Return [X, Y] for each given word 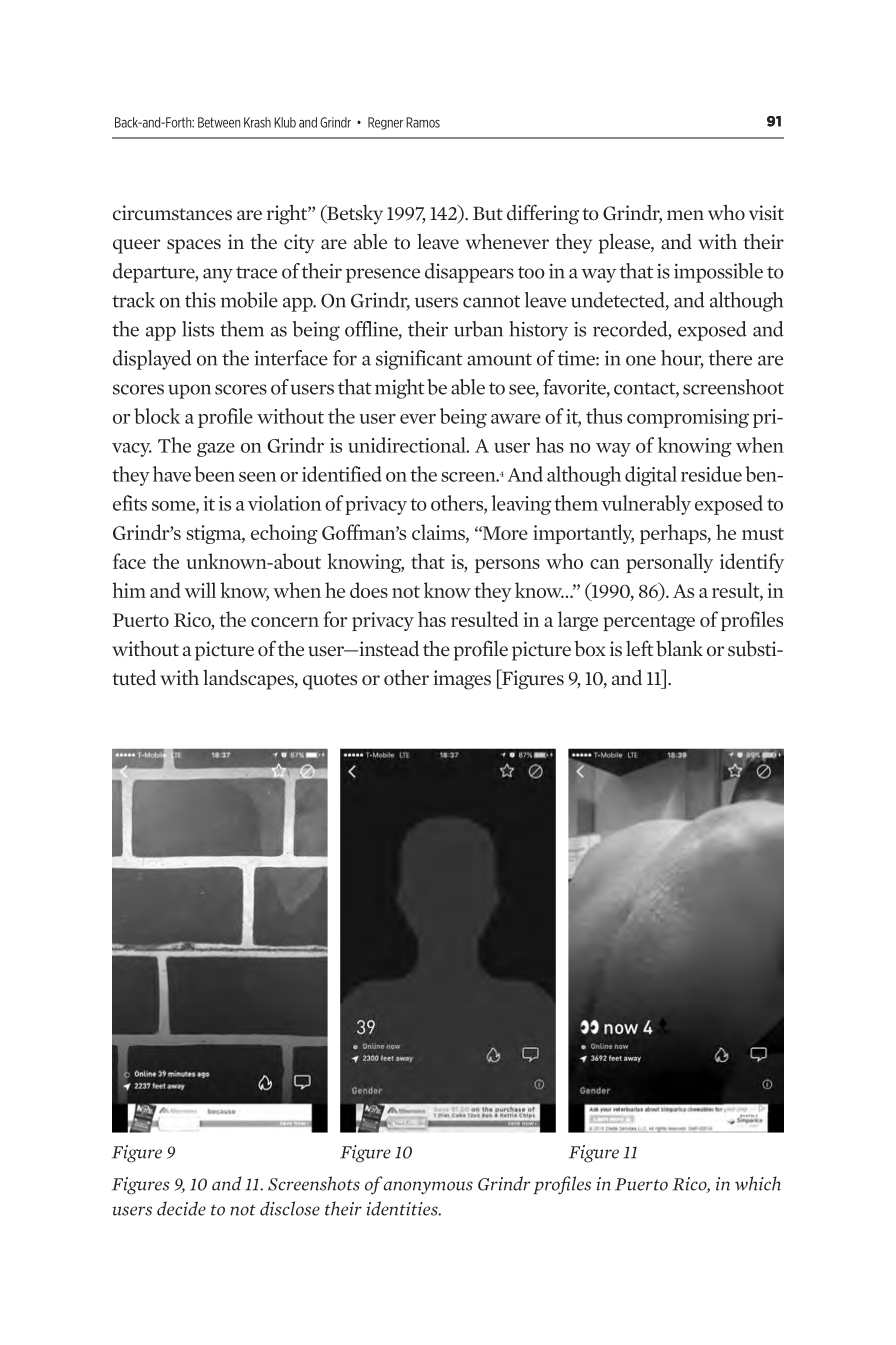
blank [679, 648]
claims [439, 532]
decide [181, 1208]
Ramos [423, 122]
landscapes [249, 679]
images [462, 680]
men [685, 215]
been [215, 474]
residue [711, 474]
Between [219, 122]
